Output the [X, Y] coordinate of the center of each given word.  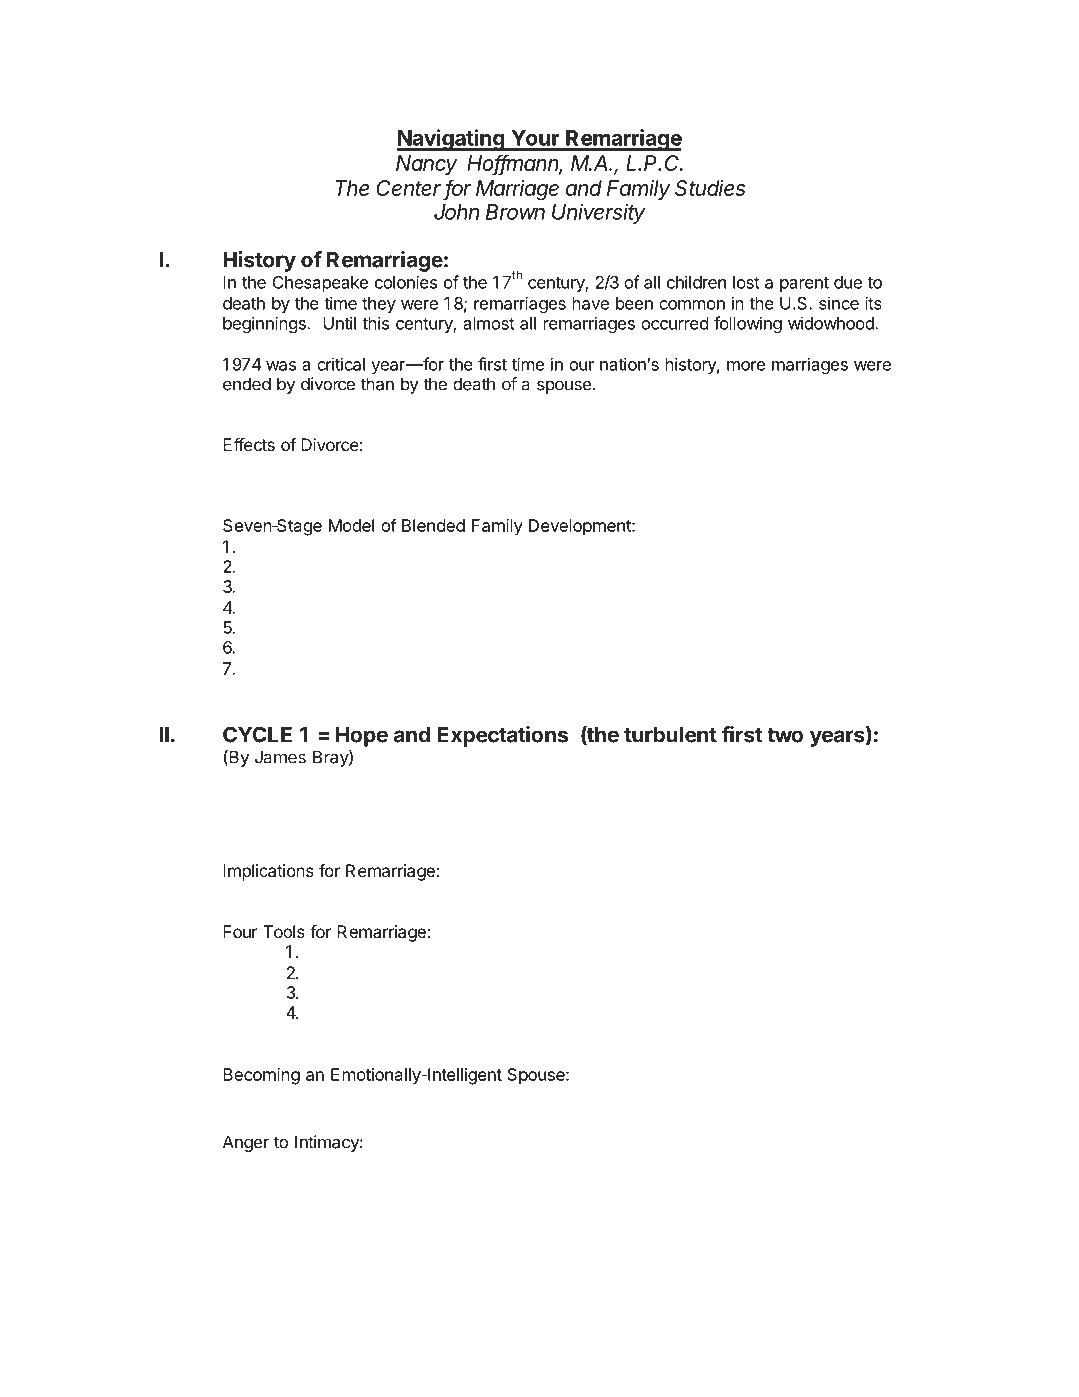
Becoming [261, 1076]
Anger [246, 1143]
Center [408, 188]
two [785, 735]
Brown [515, 212]
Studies [710, 188]
